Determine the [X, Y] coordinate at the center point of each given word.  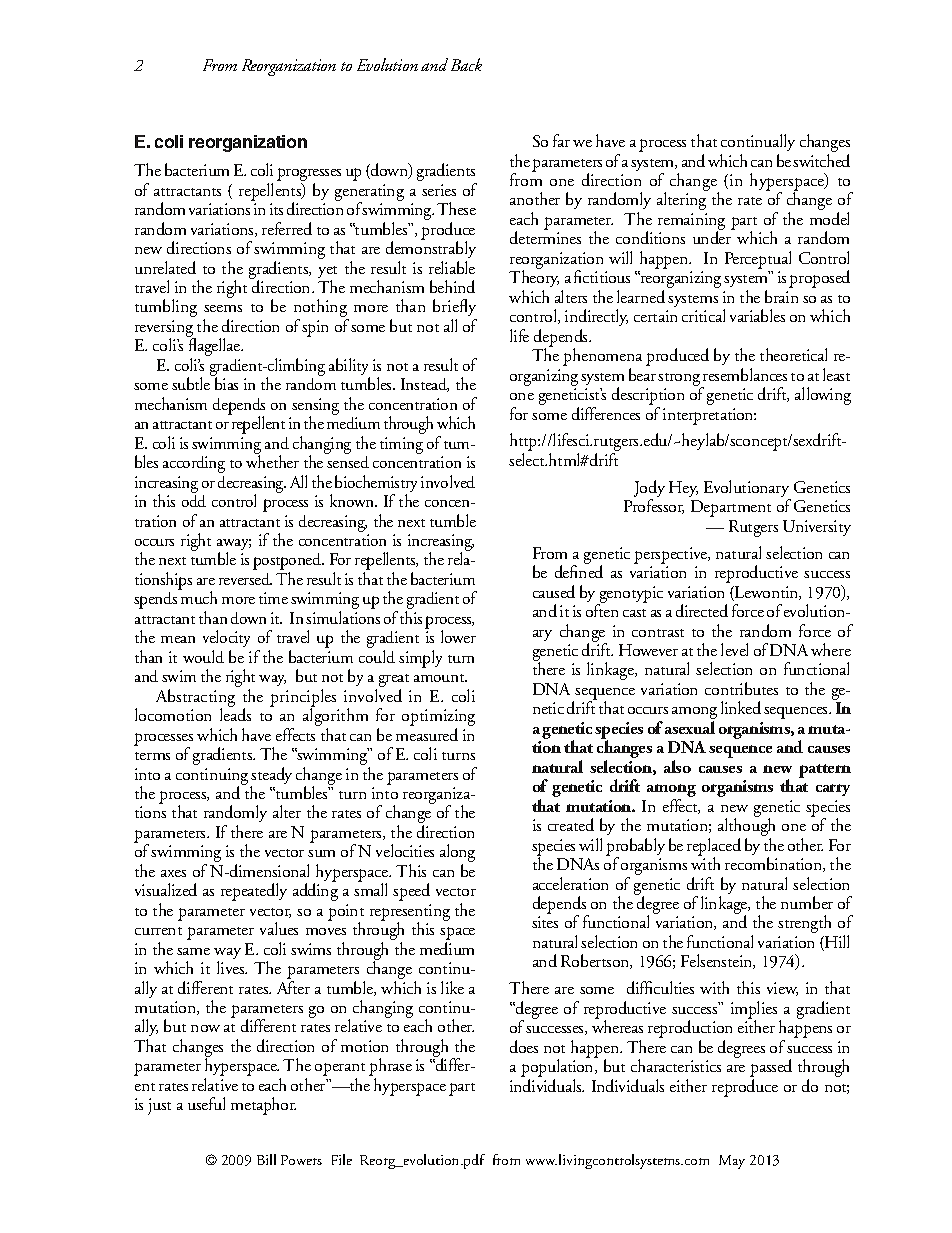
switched [821, 160]
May [732, 1162]
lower [458, 636]
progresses [309, 176]
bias [226, 383]
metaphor [263, 1106]
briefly [455, 309]
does [524, 1046]
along [457, 854]
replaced [714, 848]
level [734, 649]
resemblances [745, 374]
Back [466, 64]
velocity [226, 640]
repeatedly [254, 892]
